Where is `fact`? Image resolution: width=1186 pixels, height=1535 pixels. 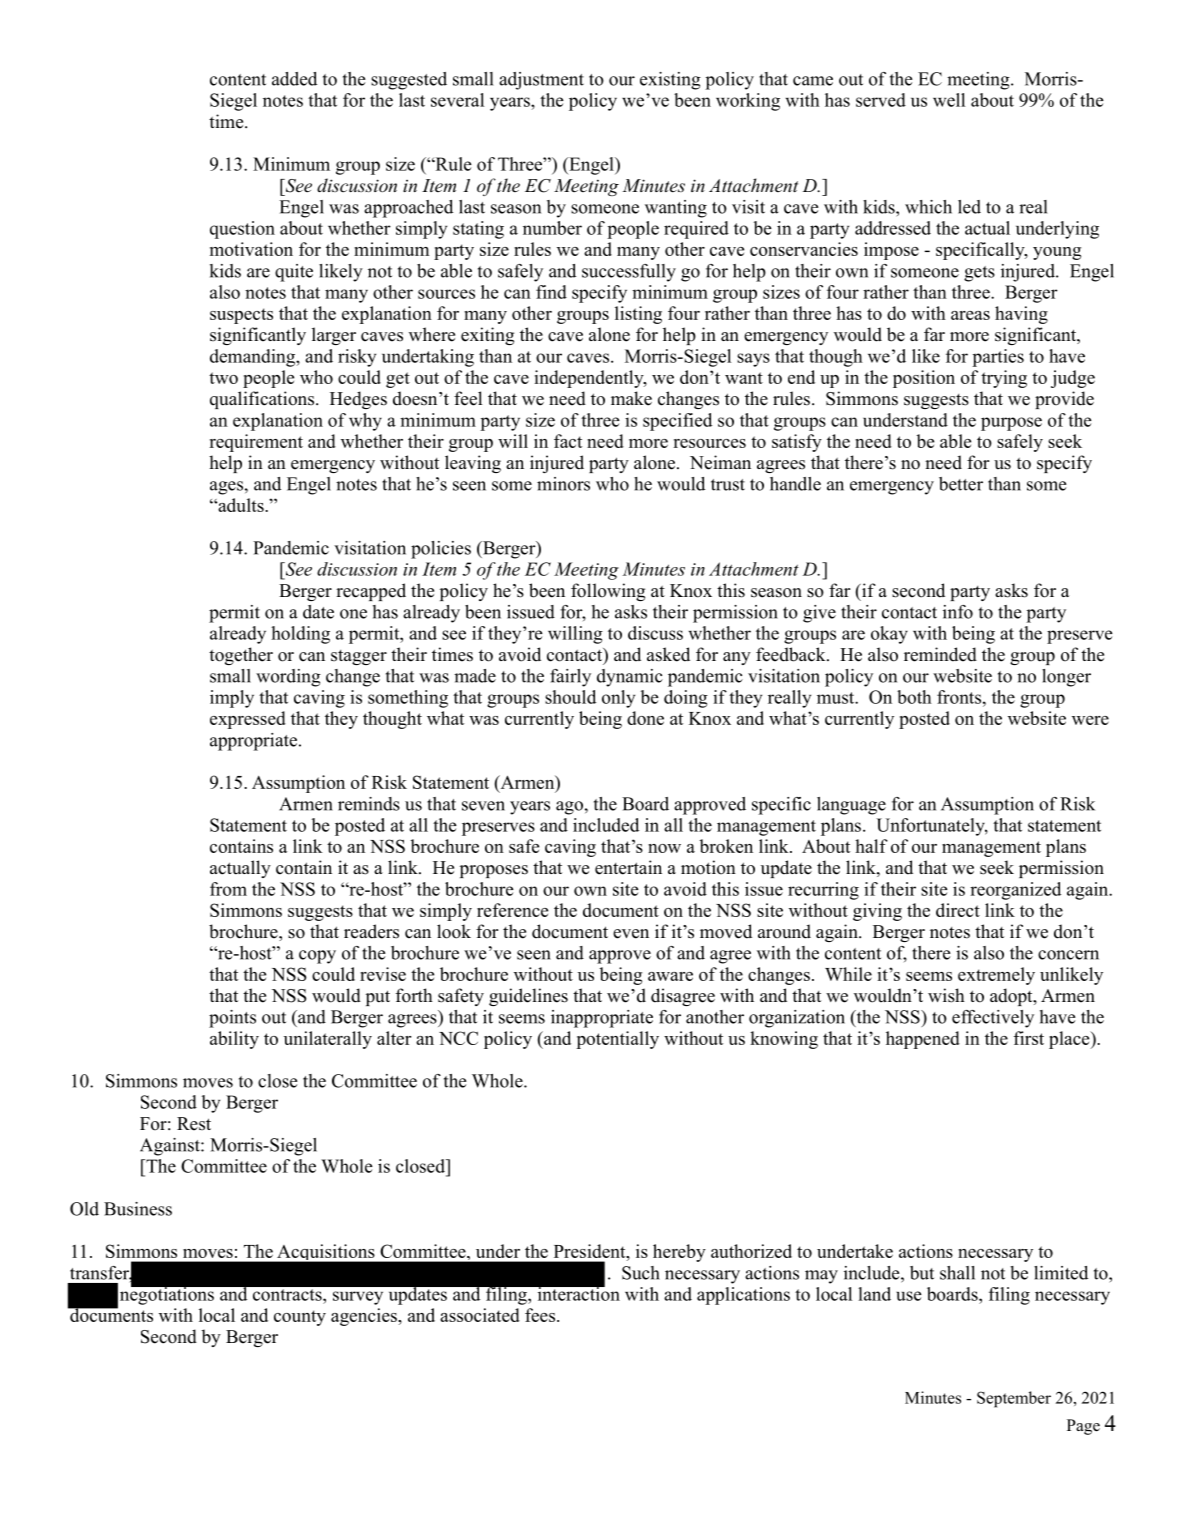 fact is located at coordinates (568, 441).
